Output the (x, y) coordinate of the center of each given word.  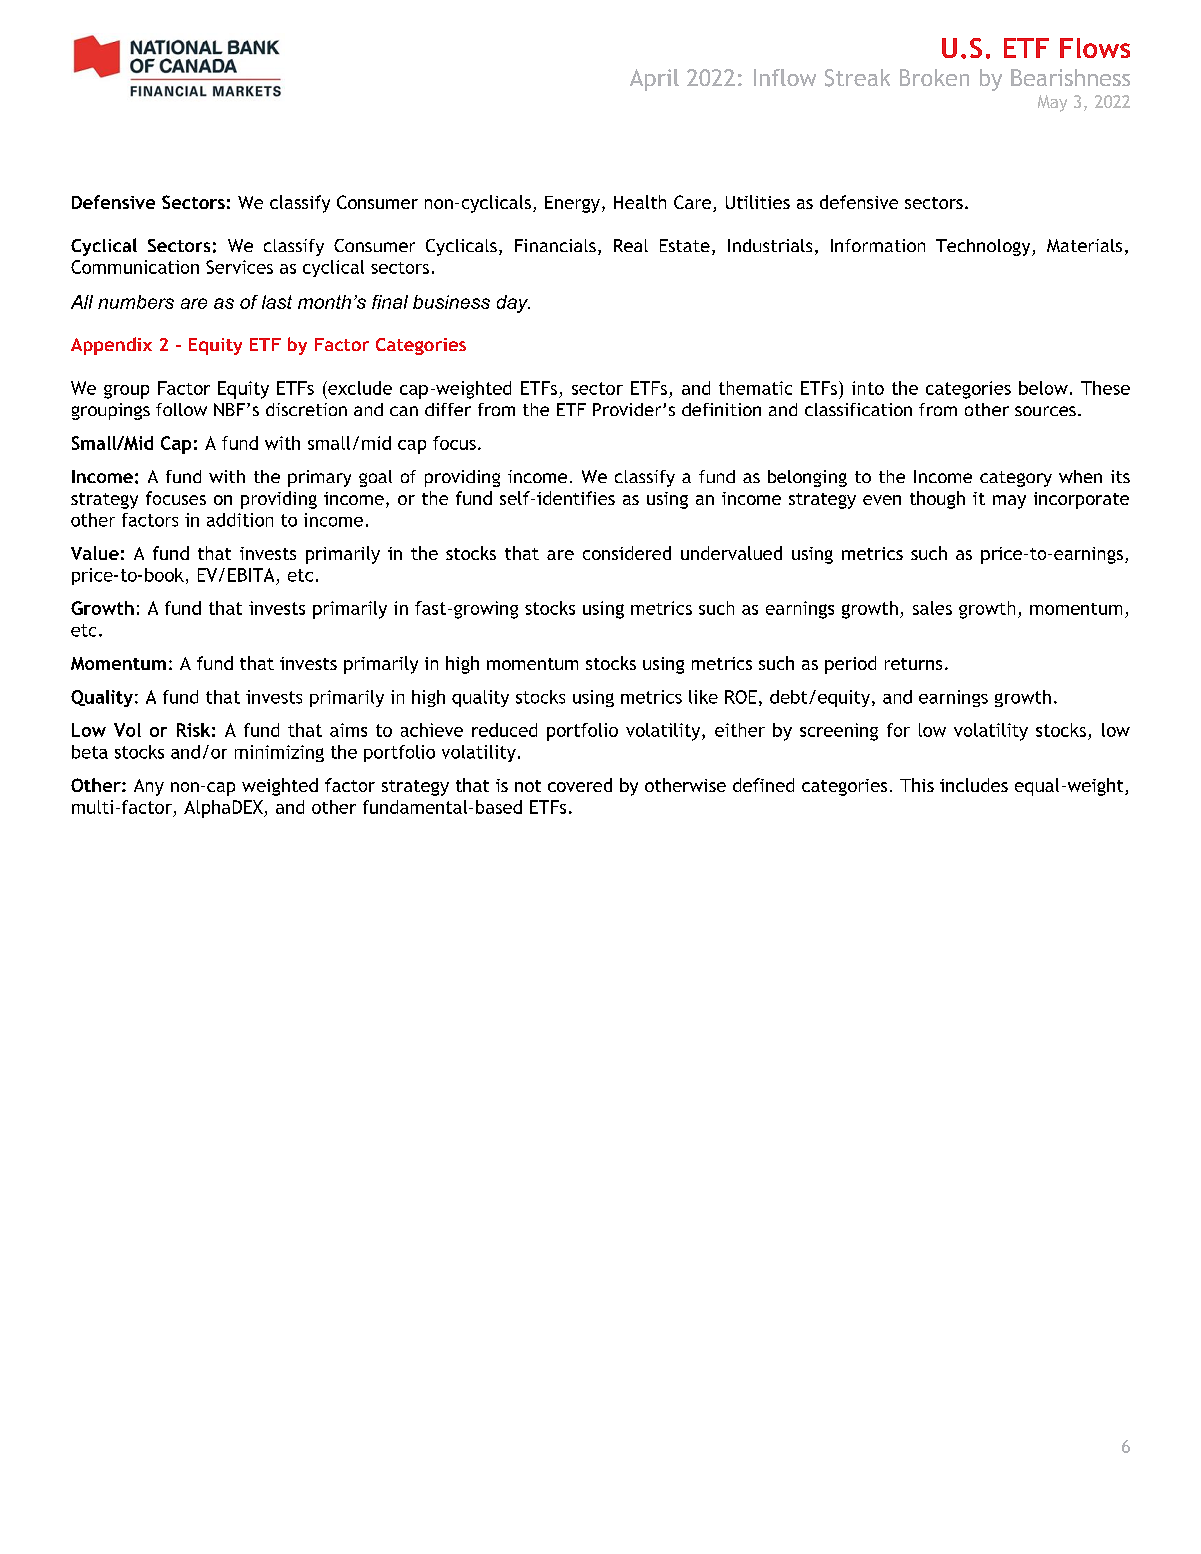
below (1043, 388)
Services (239, 267)
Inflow (785, 77)
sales (932, 608)
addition (240, 520)
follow (181, 409)
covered (580, 785)
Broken (934, 77)
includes (974, 785)
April (654, 80)
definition (721, 409)
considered (627, 553)
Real (631, 245)
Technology (984, 247)
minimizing (279, 753)
